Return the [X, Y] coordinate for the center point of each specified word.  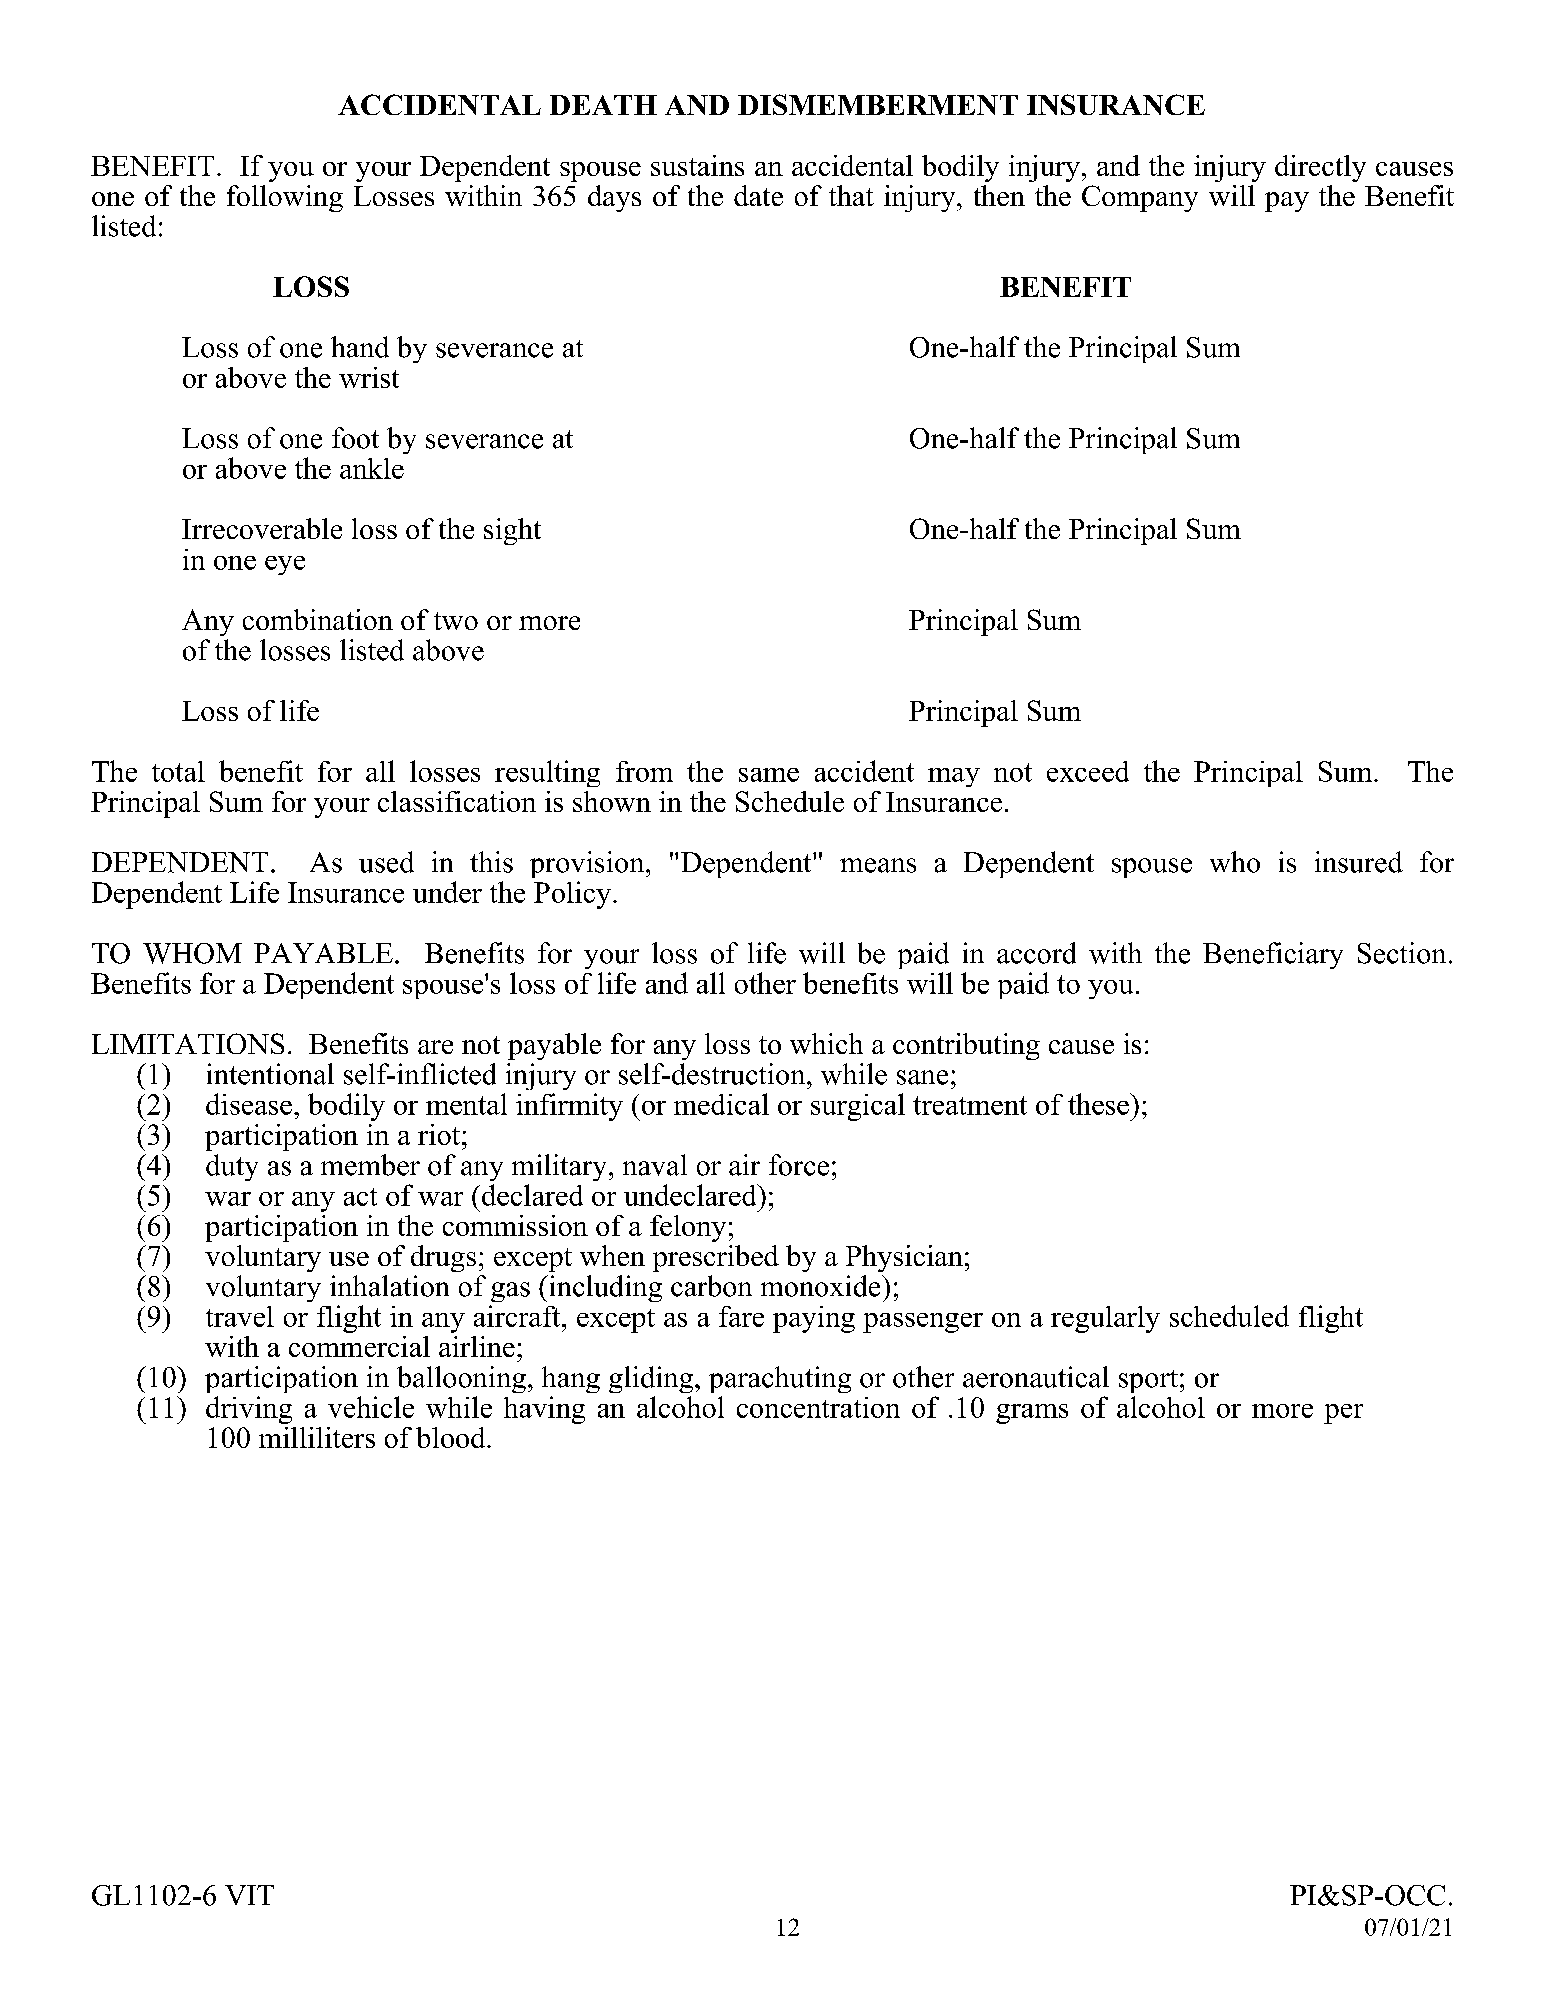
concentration [818, 1407]
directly [1320, 168]
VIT [249, 1895]
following [285, 198]
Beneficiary [1273, 955]
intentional [270, 1074]
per [1343, 1414]
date [758, 195]
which [826, 1043]
